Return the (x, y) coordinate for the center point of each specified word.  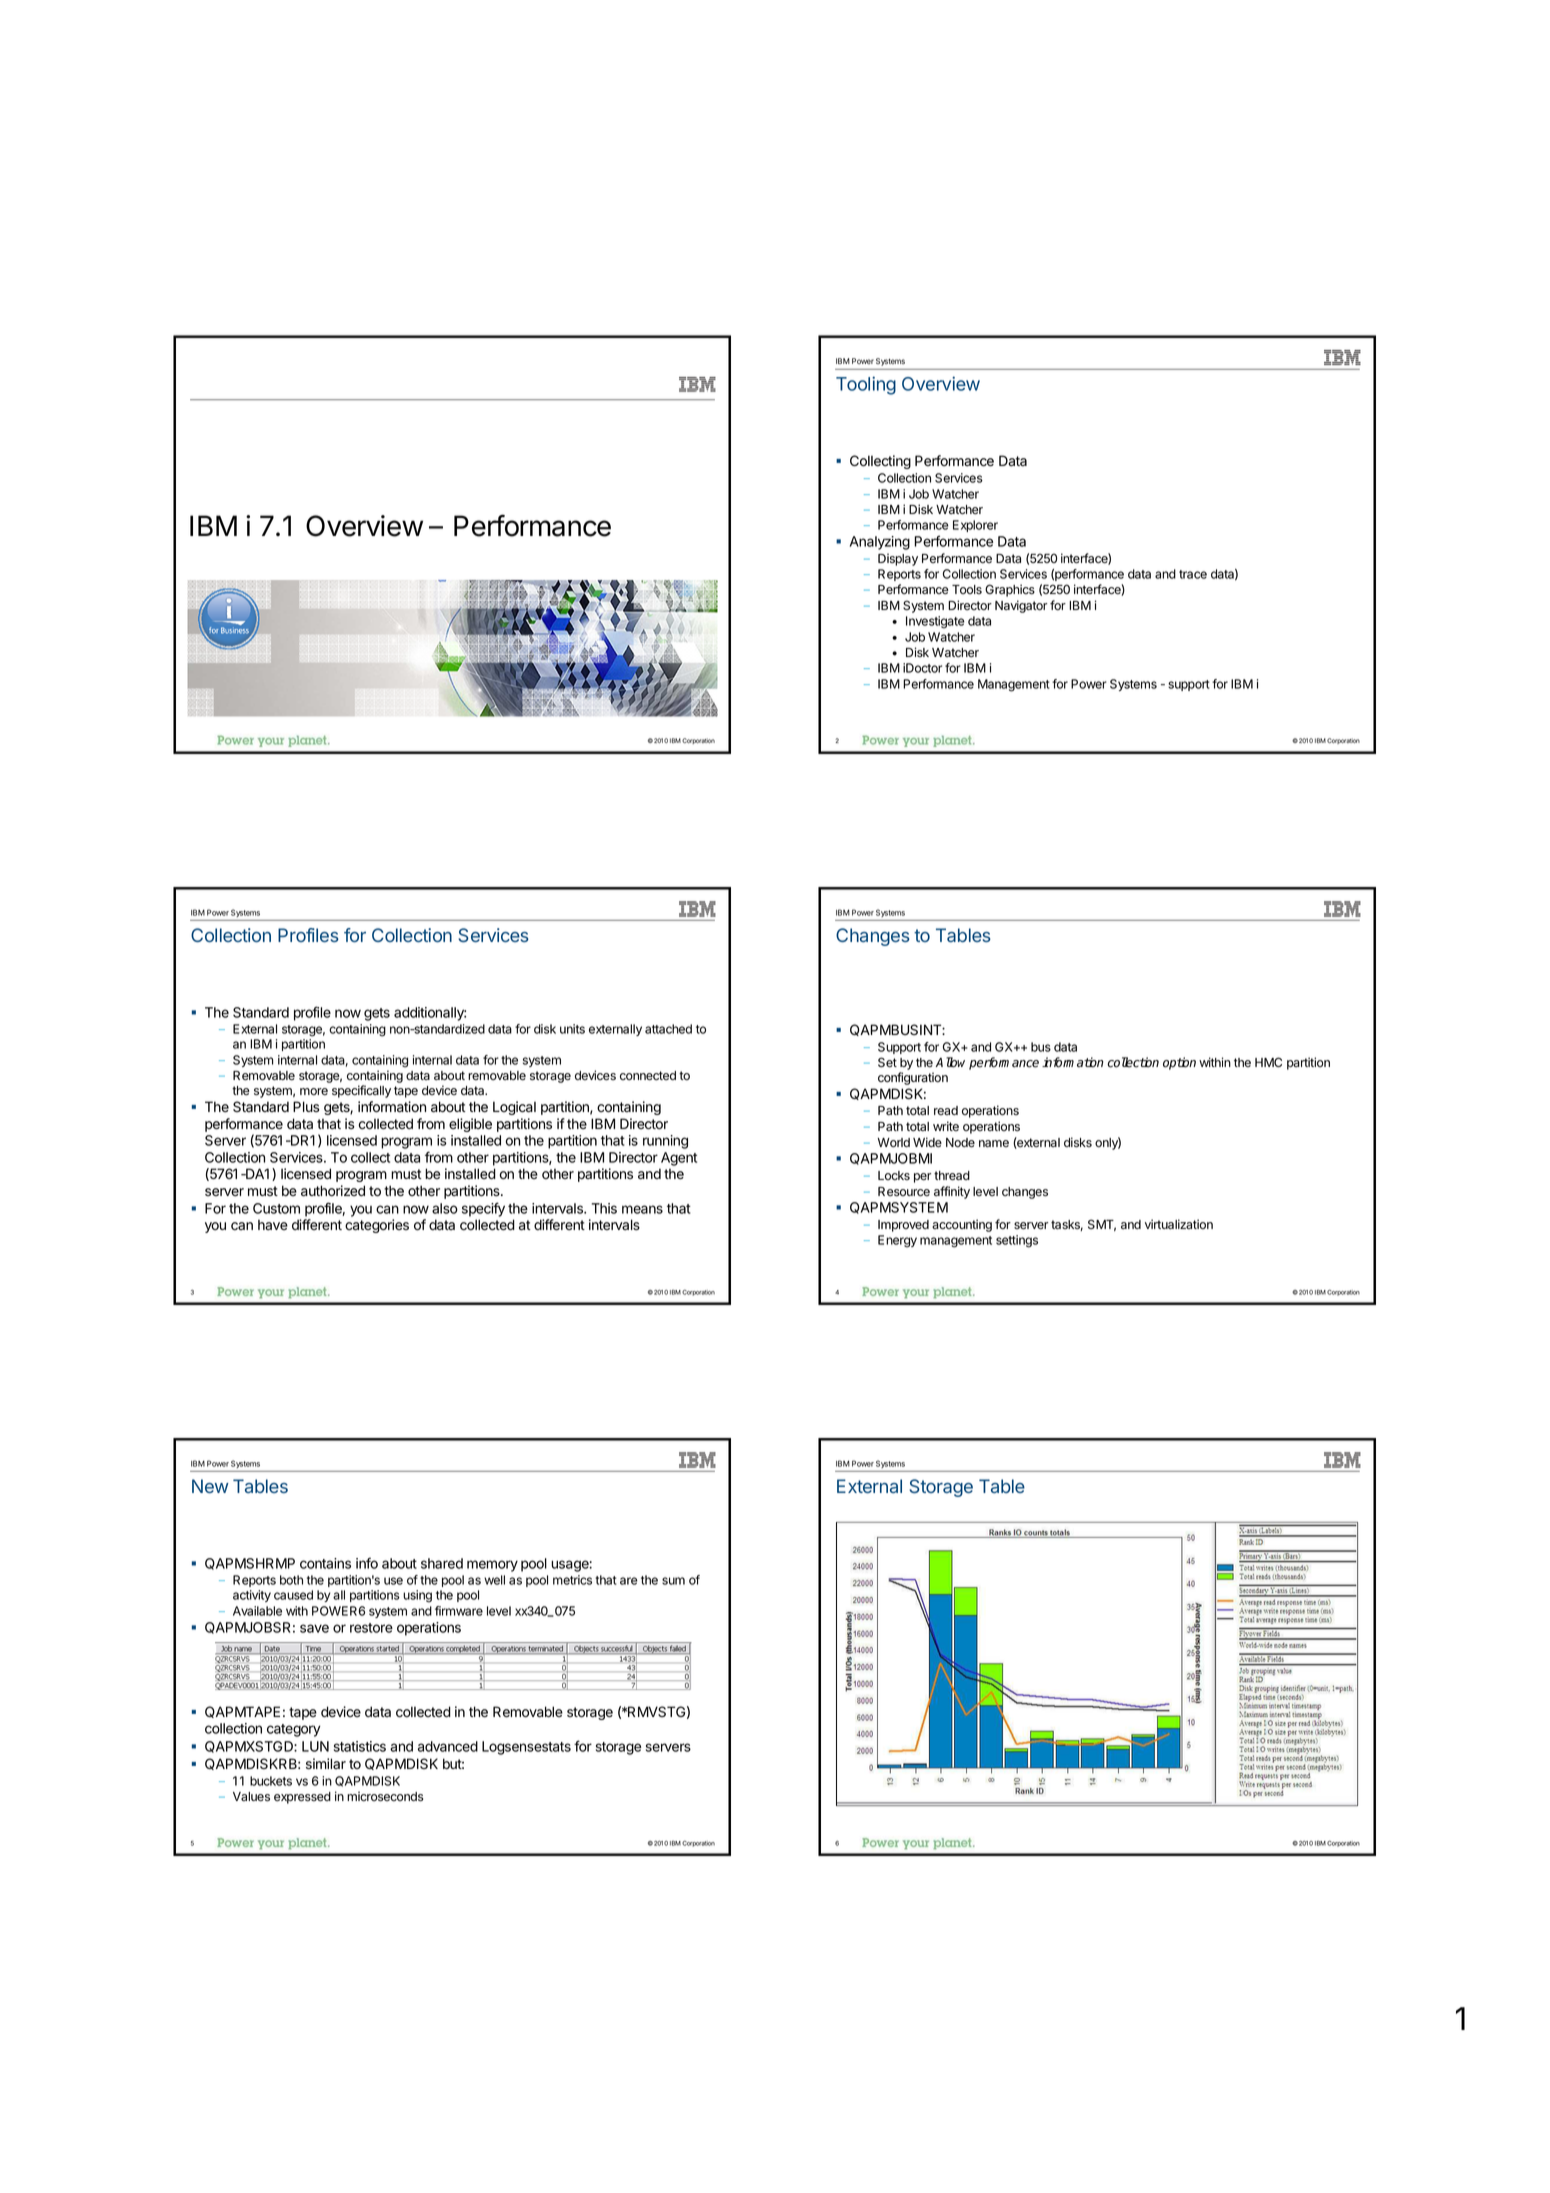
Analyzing (880, 543)
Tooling (866, 385)
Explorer (975, 526)
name (994, 1144)
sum (673, 1581)
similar (326, 1764)
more (314, 1091)
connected (648, 1076)
